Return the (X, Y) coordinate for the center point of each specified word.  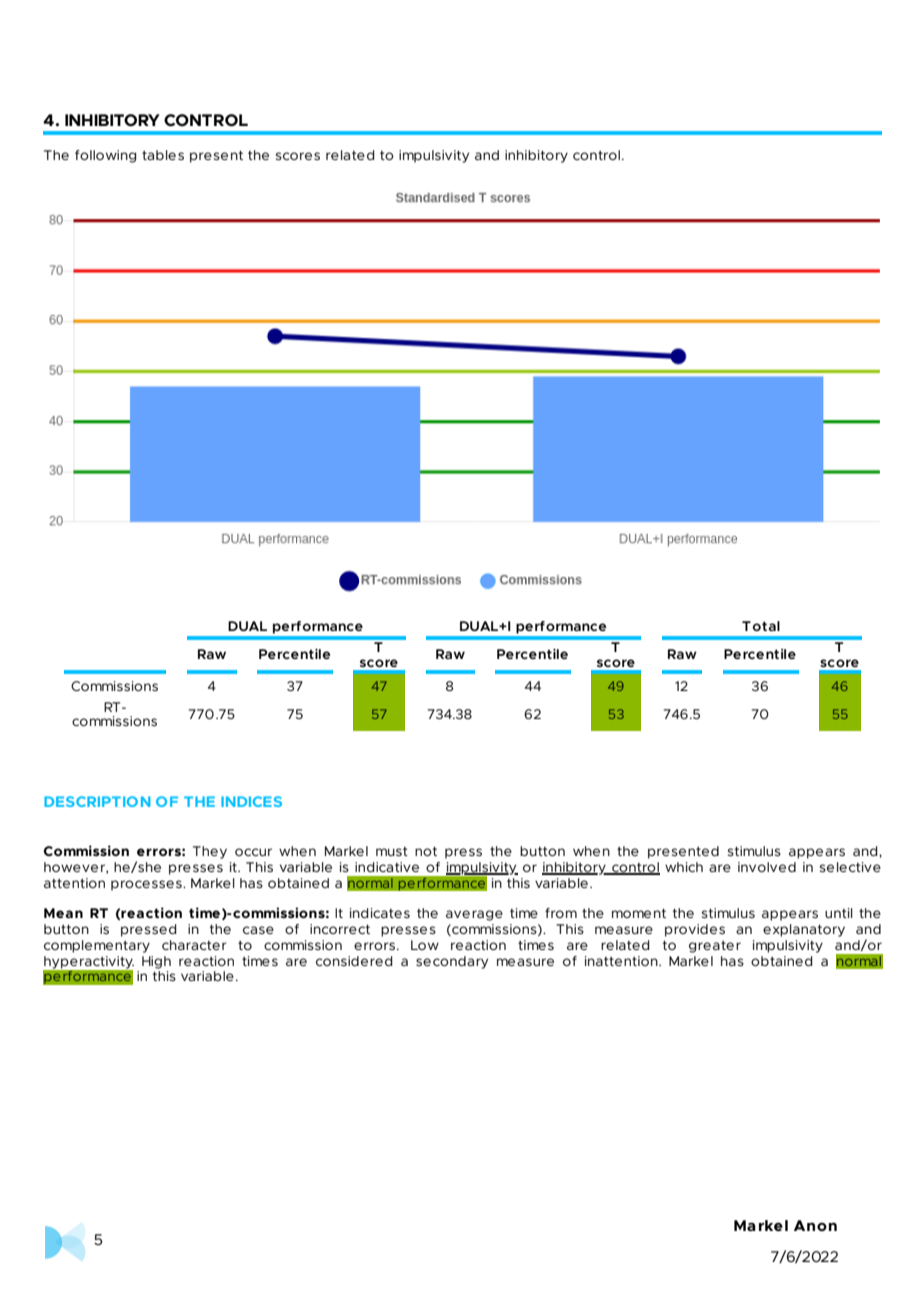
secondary (452, 962)
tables (163, 155)
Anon (815, 1225)
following (106, 156)
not (426, 851)
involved (767, 867)
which (684, 867)
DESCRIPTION (97, 801)
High (156, 962)
